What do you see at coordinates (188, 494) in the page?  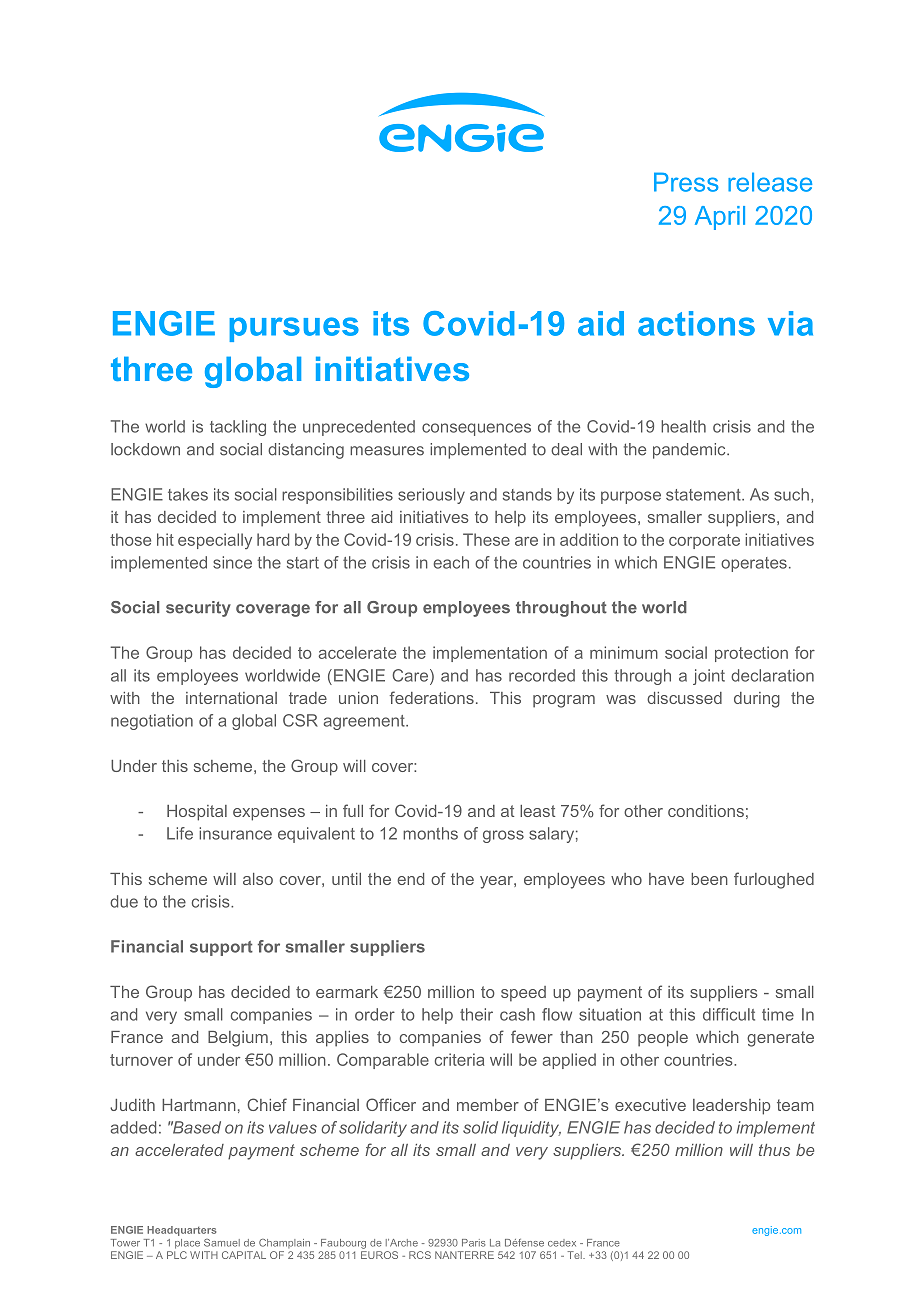 I see `takes` at bounding box center [188, 494].
